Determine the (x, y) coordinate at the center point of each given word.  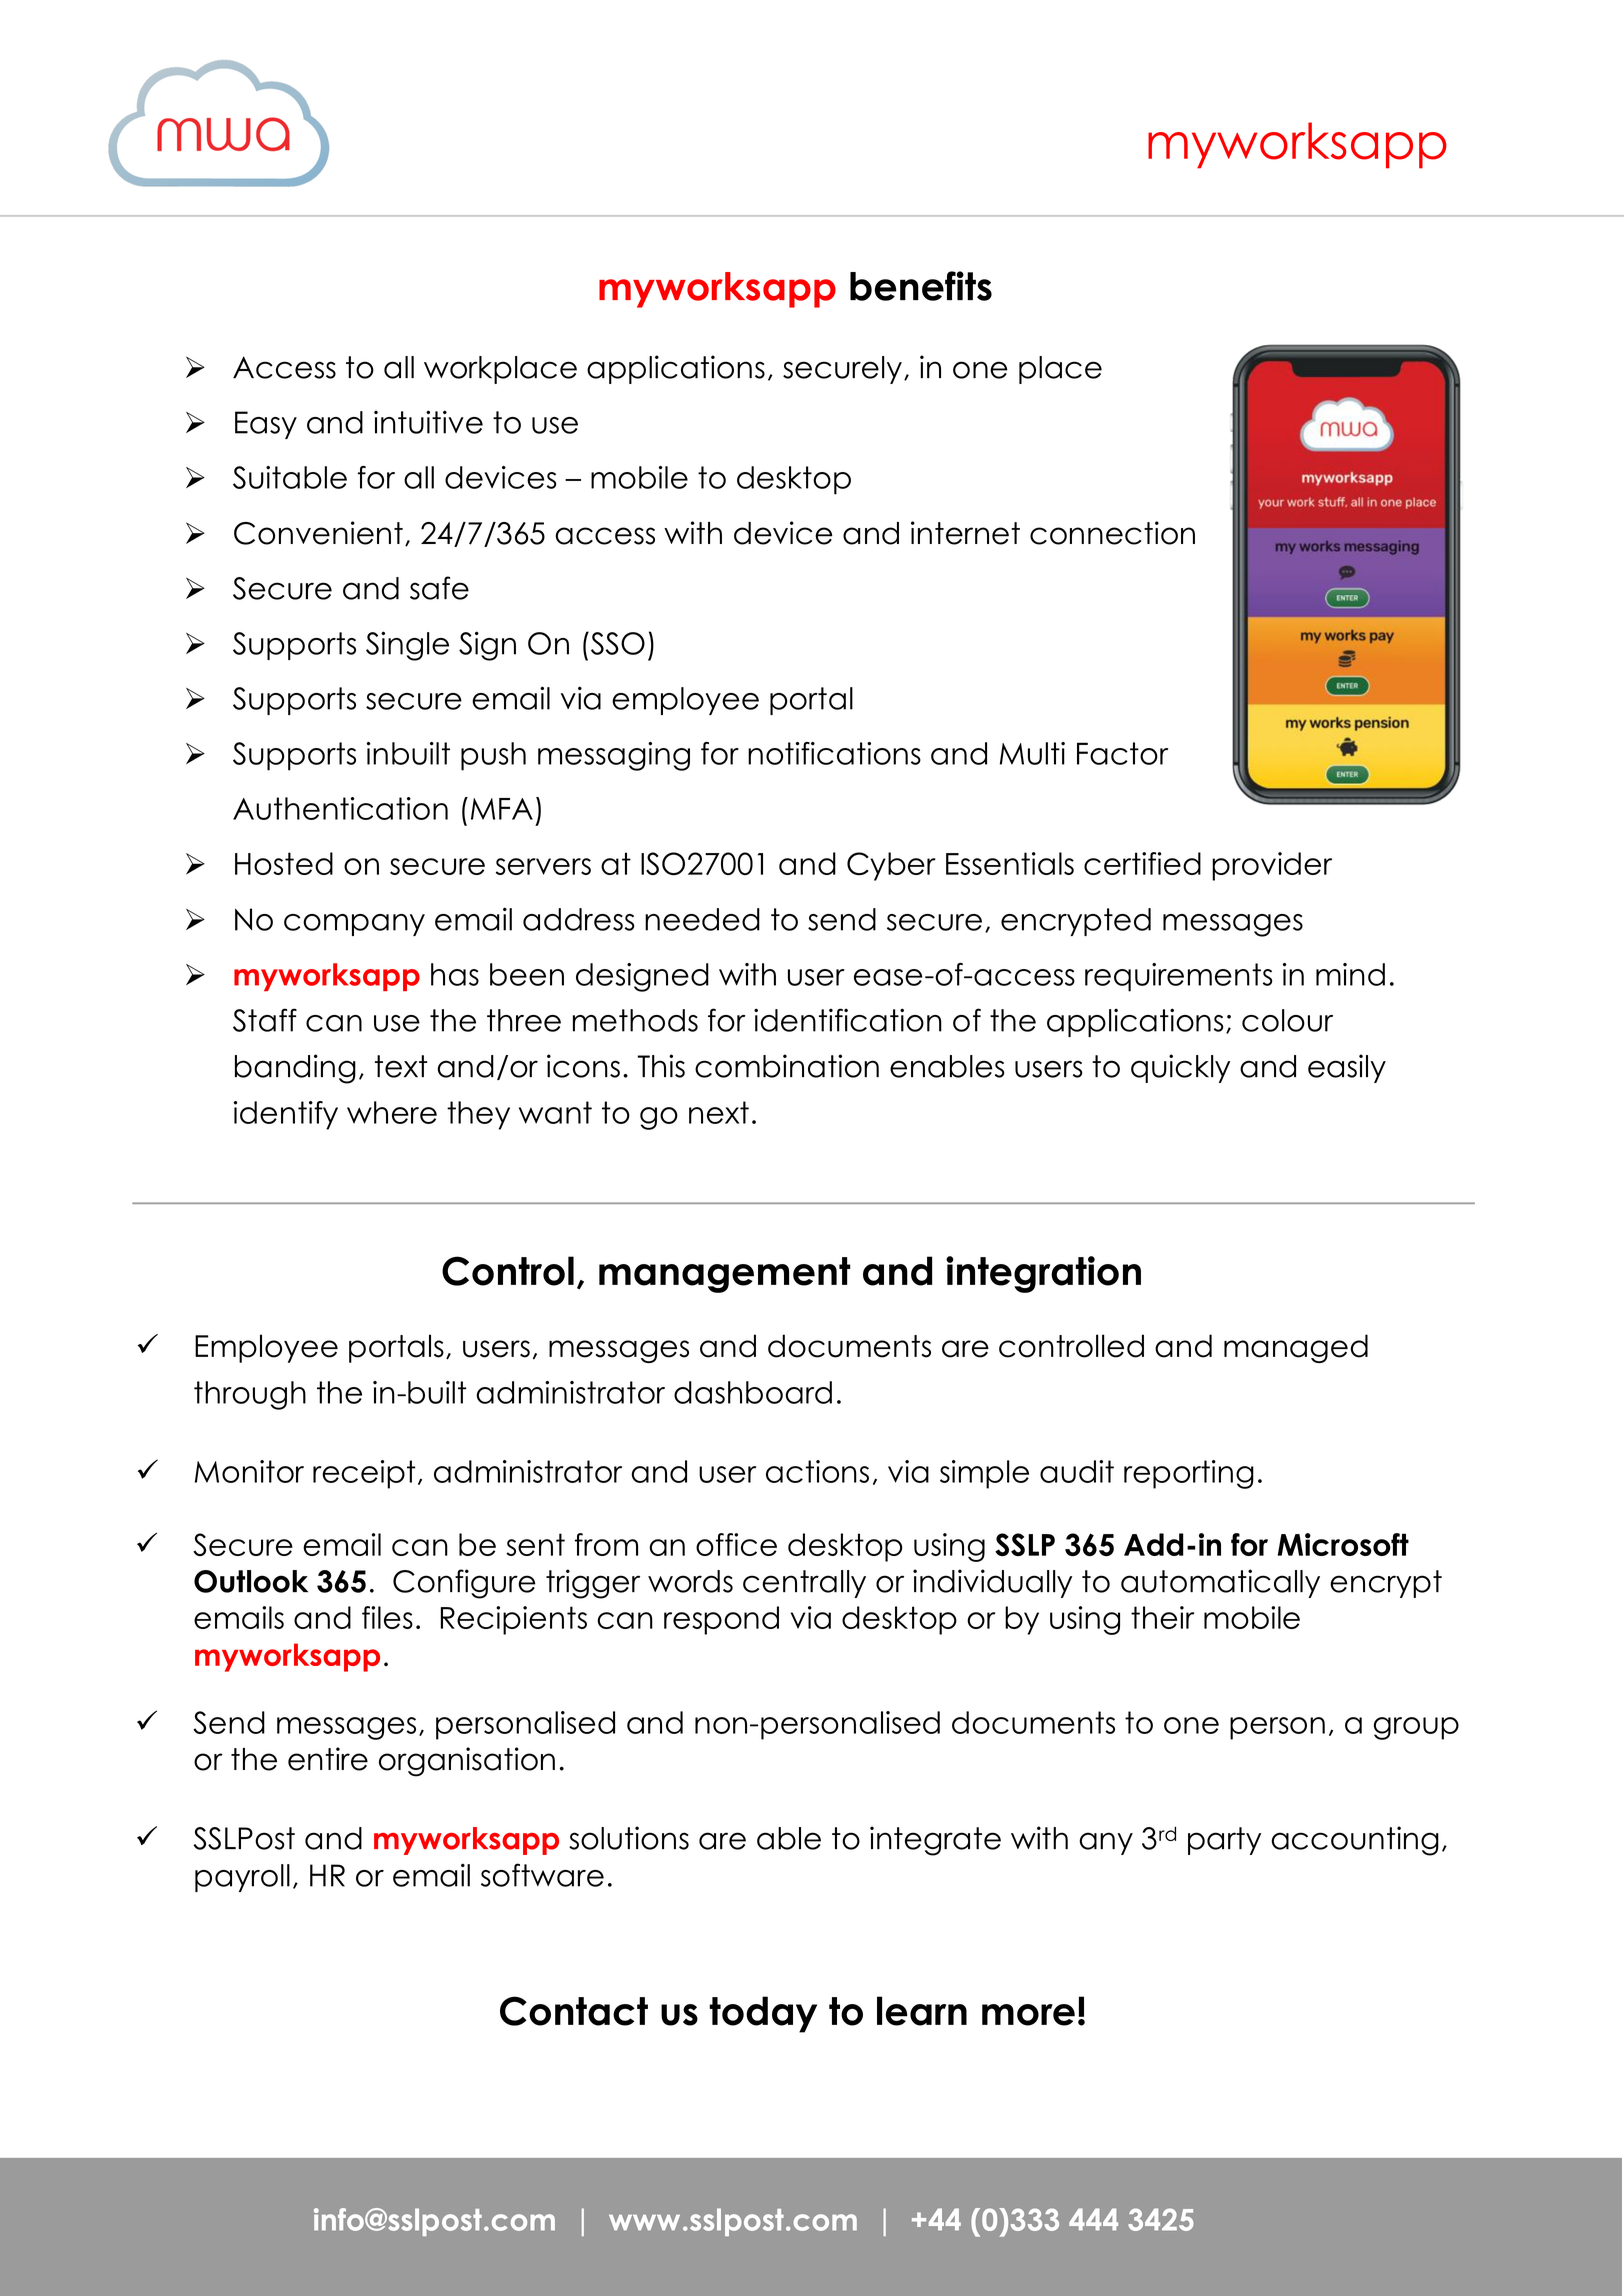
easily (1347, 1068)
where (392, 1112)
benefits (921, 286)
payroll (242, 1878)
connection (1112, 533)
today (763, 2014)
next (719, 1112)
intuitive (428, 422)
